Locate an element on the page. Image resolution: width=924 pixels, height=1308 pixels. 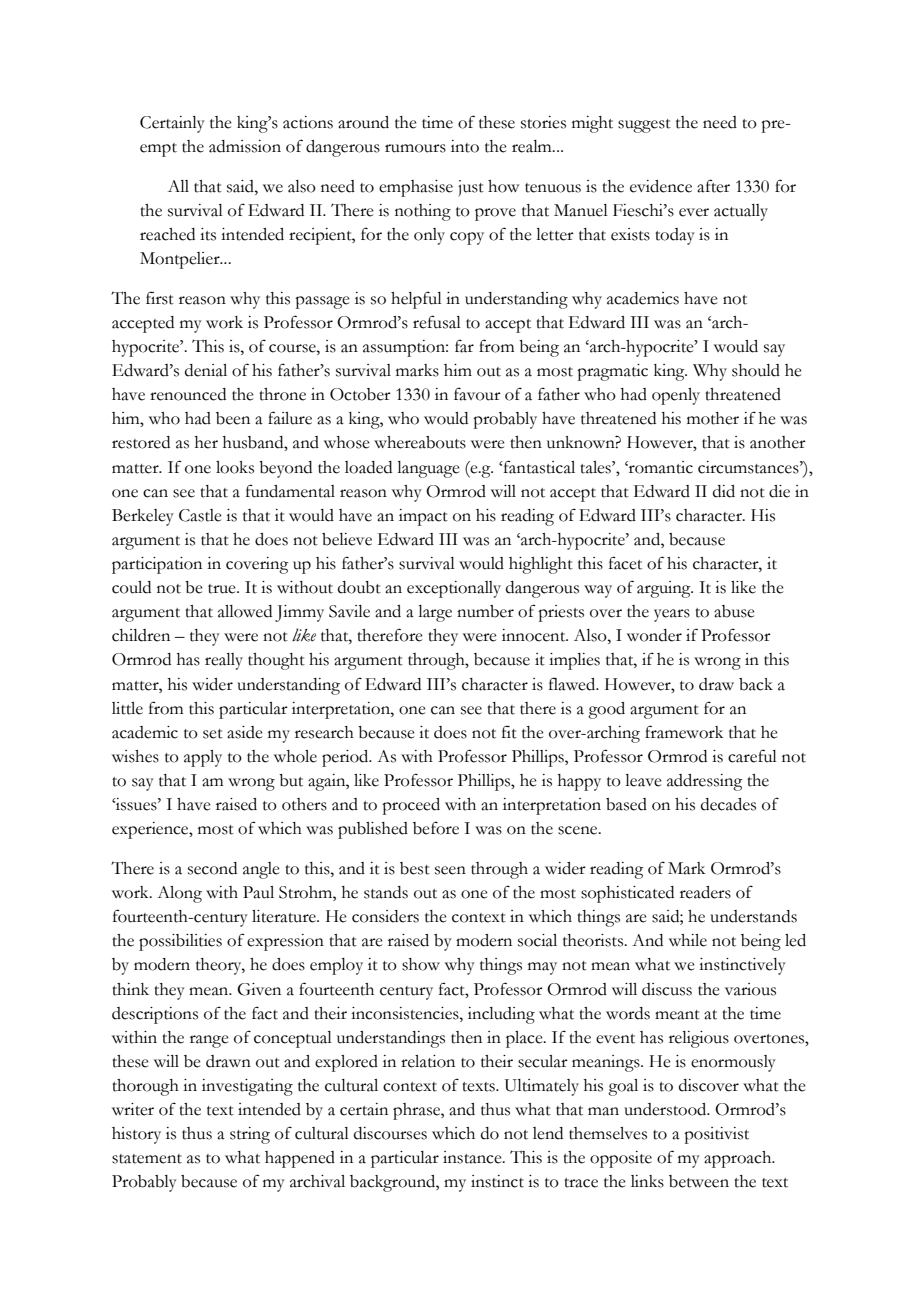
after is located at coordinates (713, 186).
